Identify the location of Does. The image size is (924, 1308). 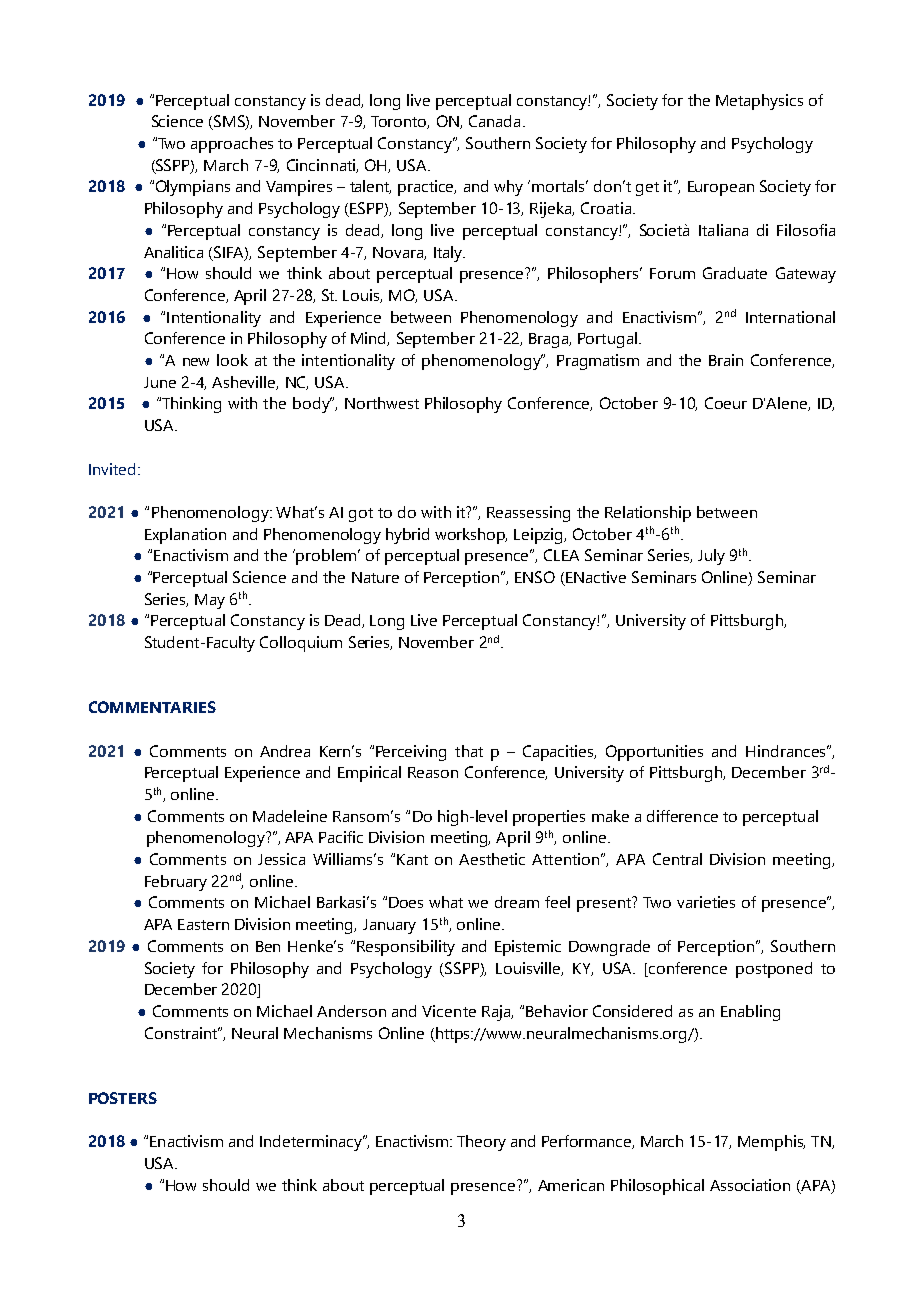
(406, 902).
